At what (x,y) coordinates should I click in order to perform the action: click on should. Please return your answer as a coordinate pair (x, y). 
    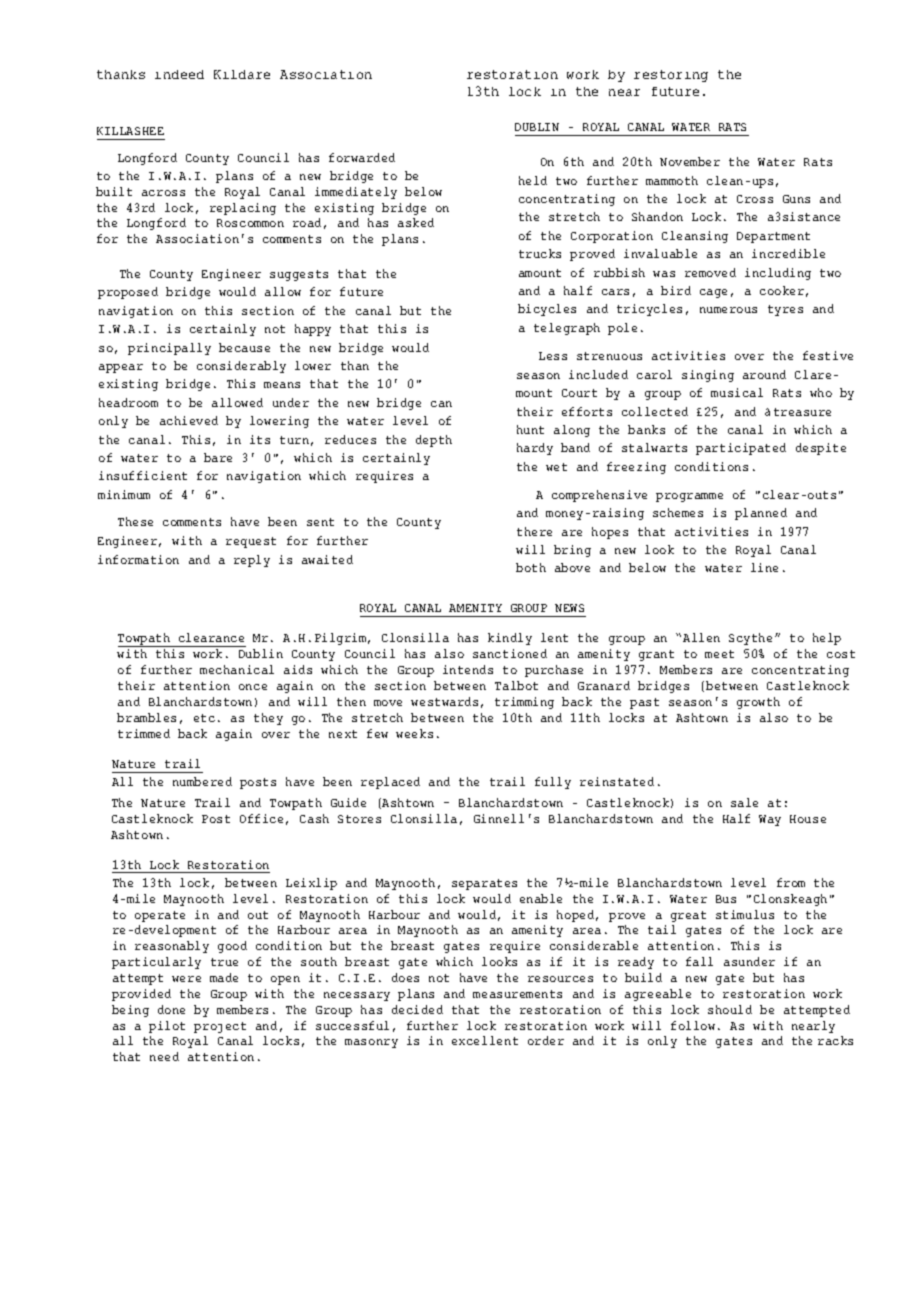
    Looking at the image, I should click on (730, 1009).
